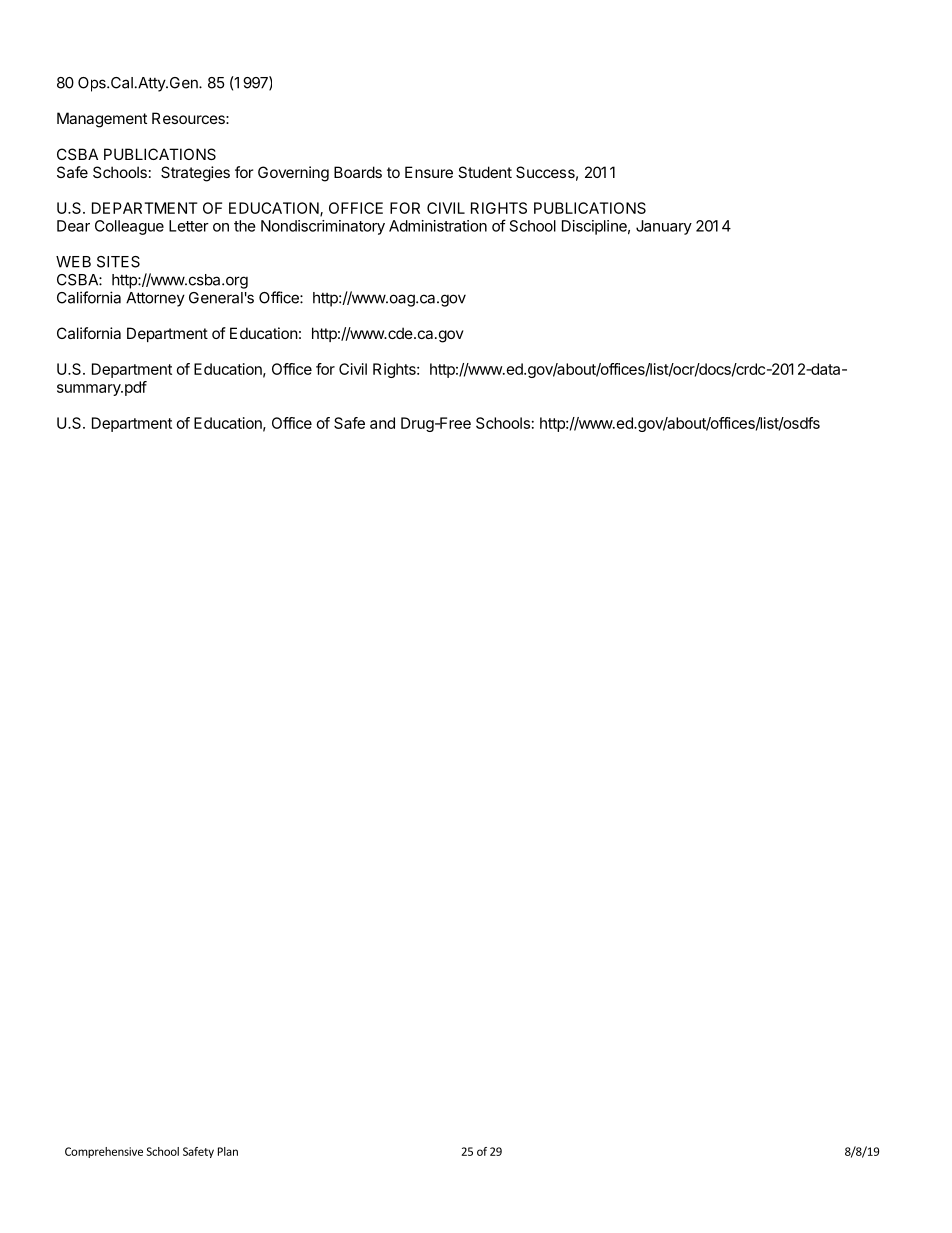  Describe the element at coordinates (118, 262) in the screenshot. I see `SITES` at that location.
